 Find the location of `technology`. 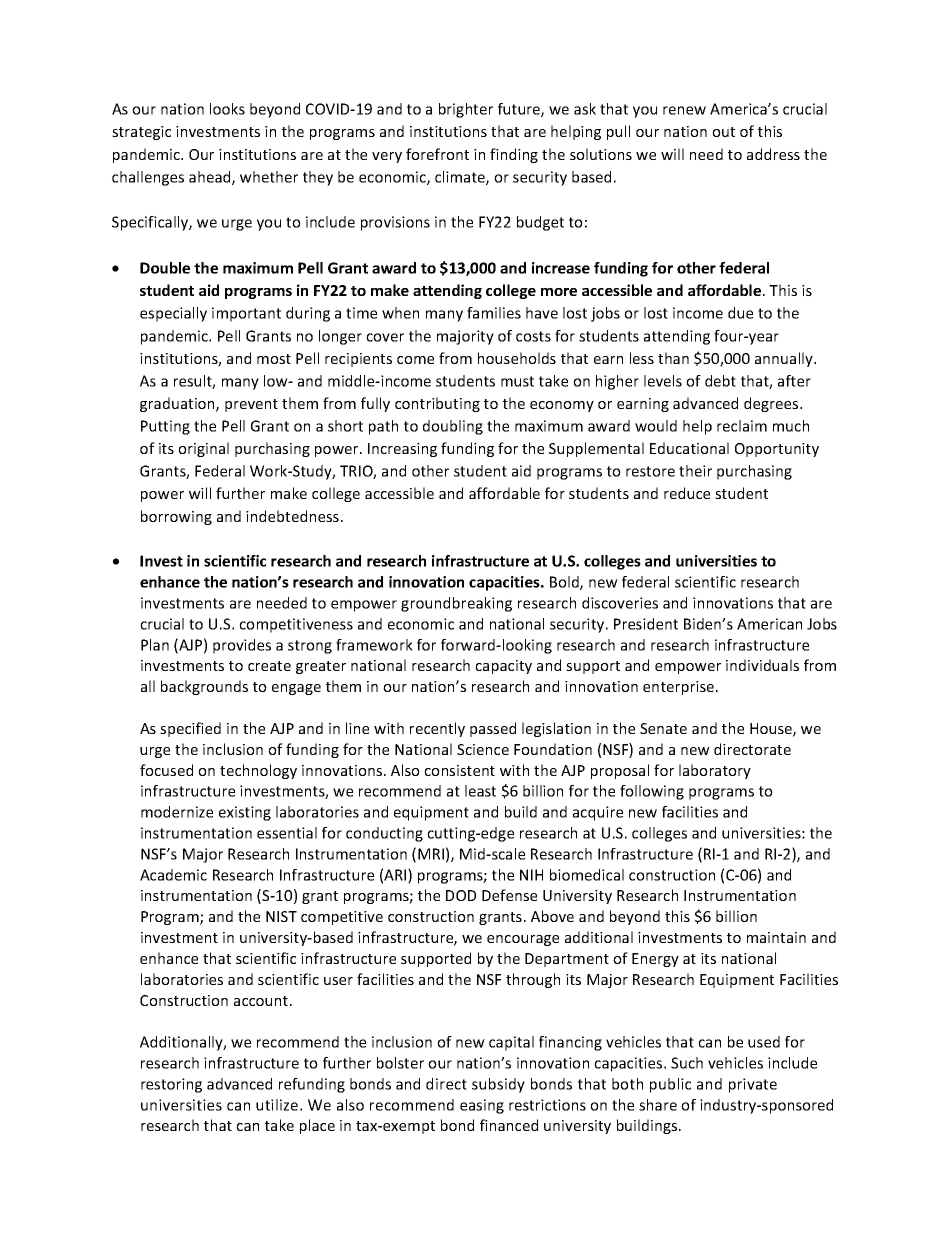

technology is located at coordinates (258, 771).
